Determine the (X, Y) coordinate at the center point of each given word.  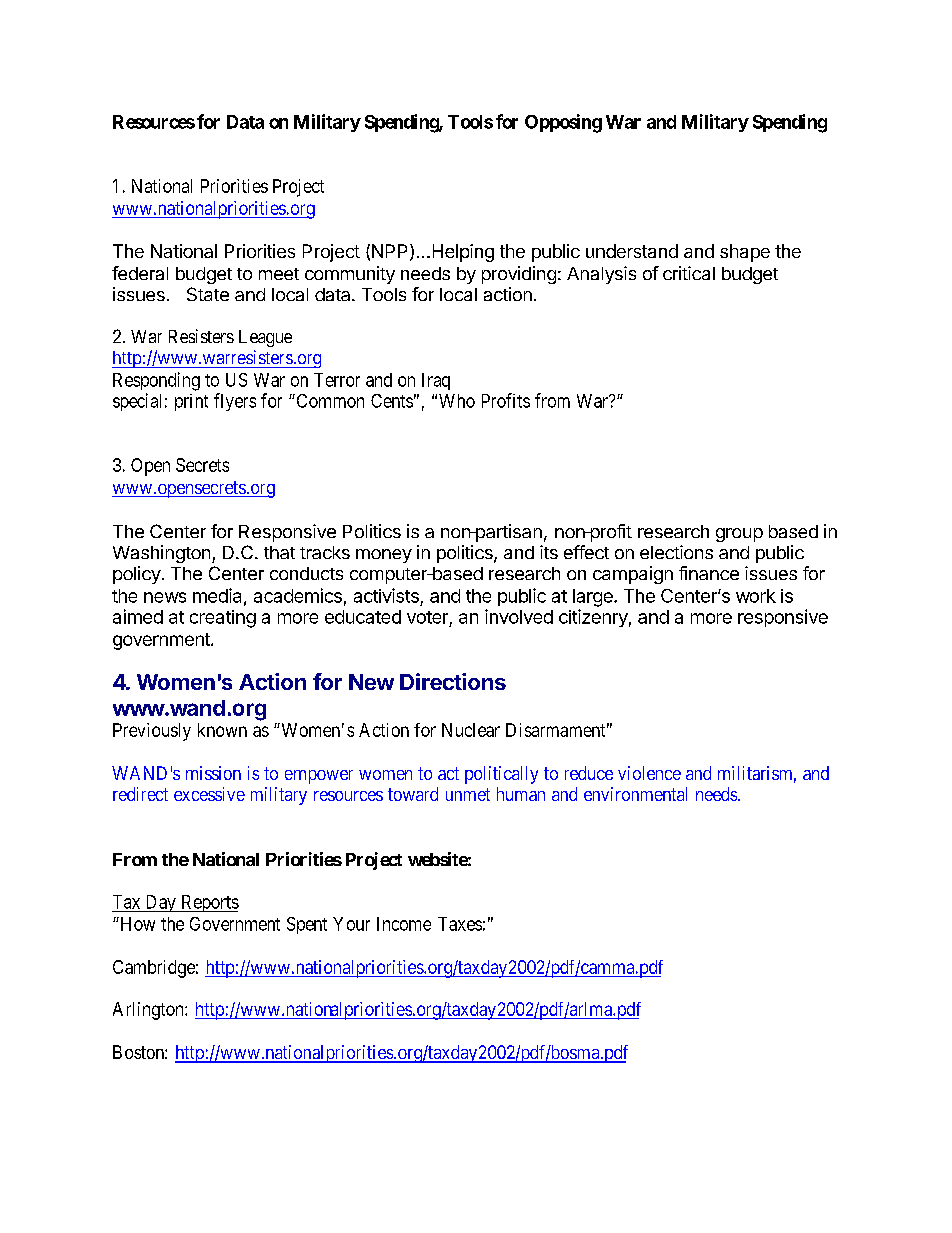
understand (632, 251)
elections (676, 552)
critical (689, 273)
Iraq (436, 381)
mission (213, 773)
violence (649, 773)
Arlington (149, 1011)
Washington (161, 554)
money (384, 556)
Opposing (563, 123)
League (265, 338)
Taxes (460, 924)
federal (140, 273)
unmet (468, 794)
